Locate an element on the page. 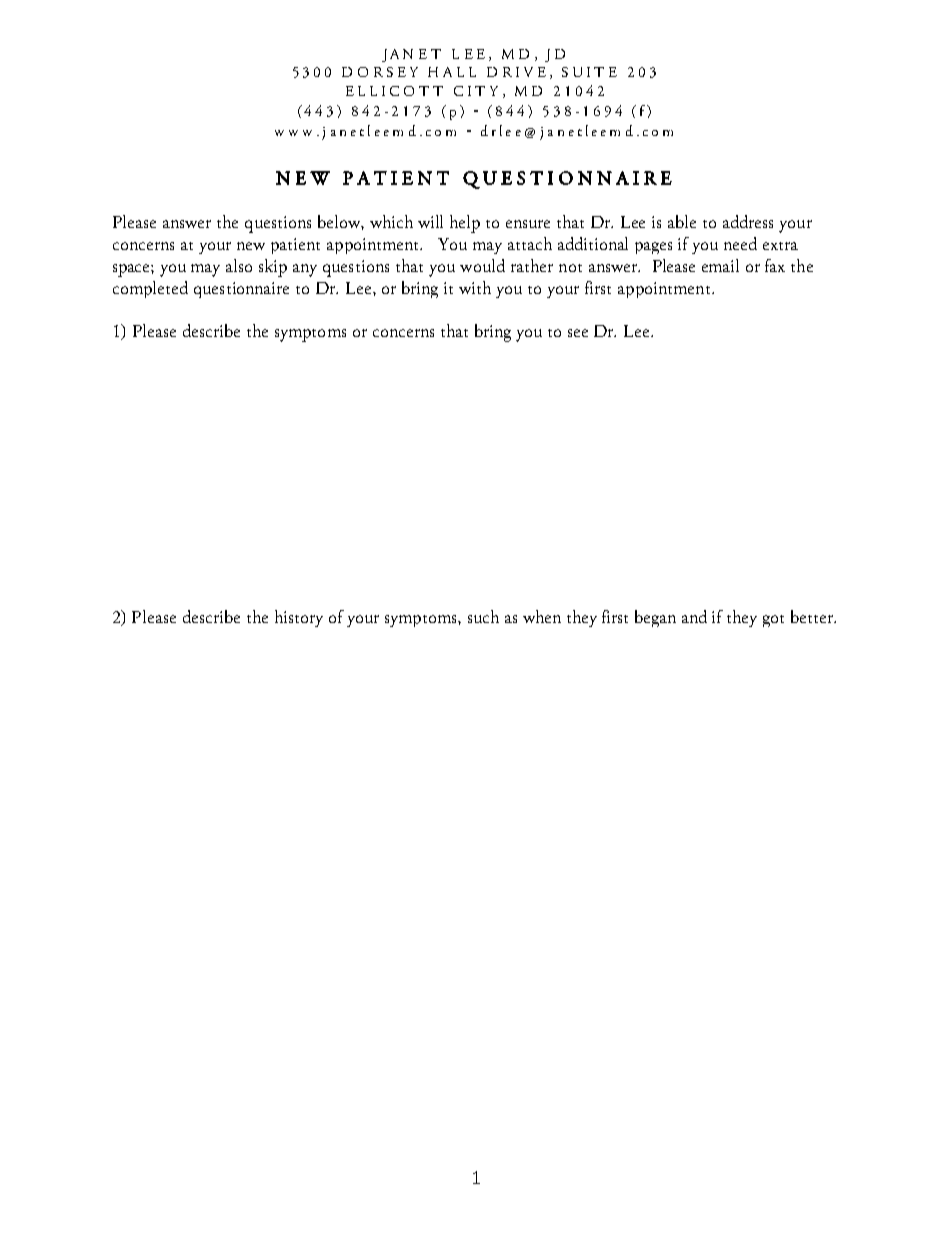  need is located at coordinates (740, 243).
